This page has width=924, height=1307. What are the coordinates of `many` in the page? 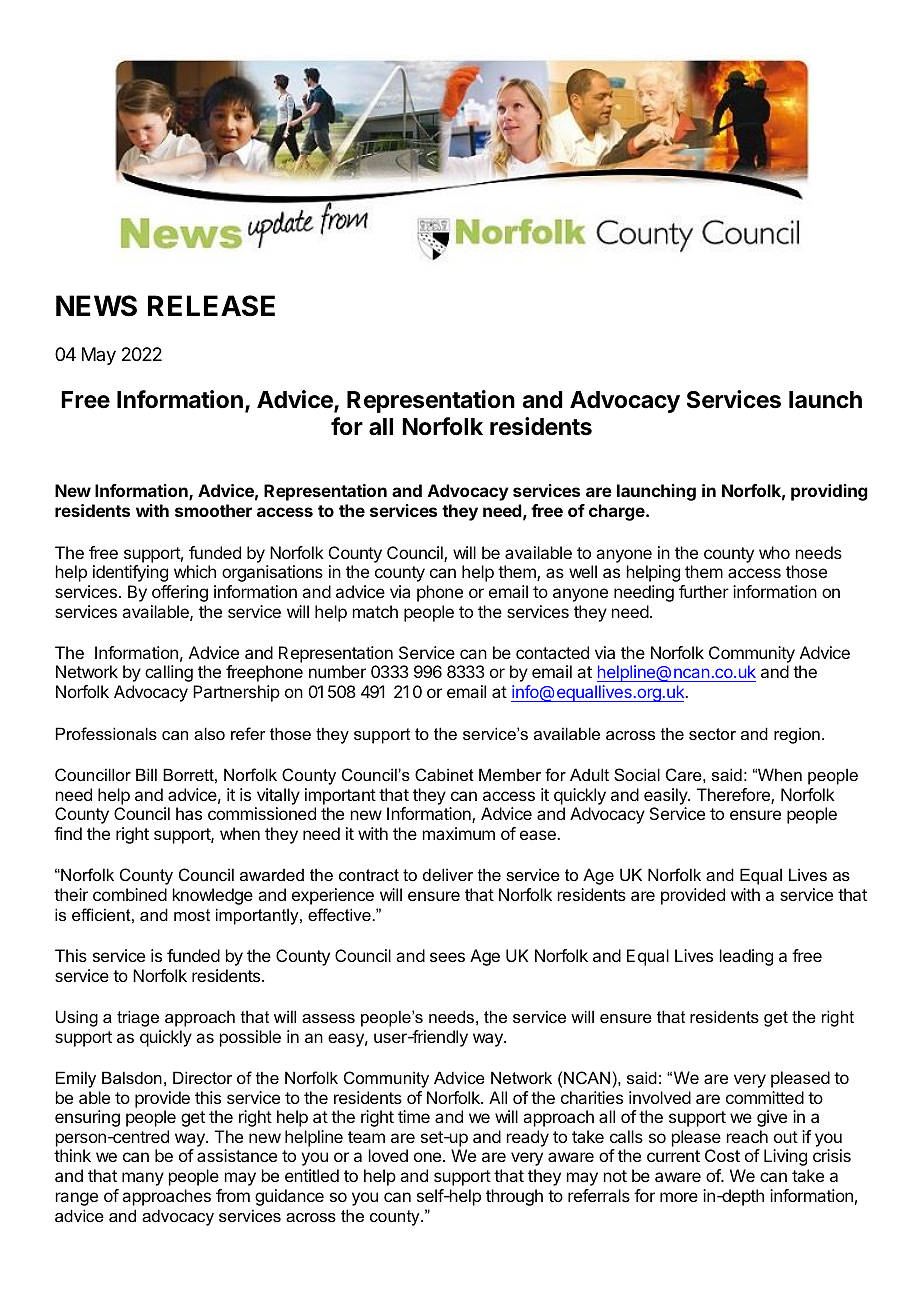 It's located at (143, 1179).
